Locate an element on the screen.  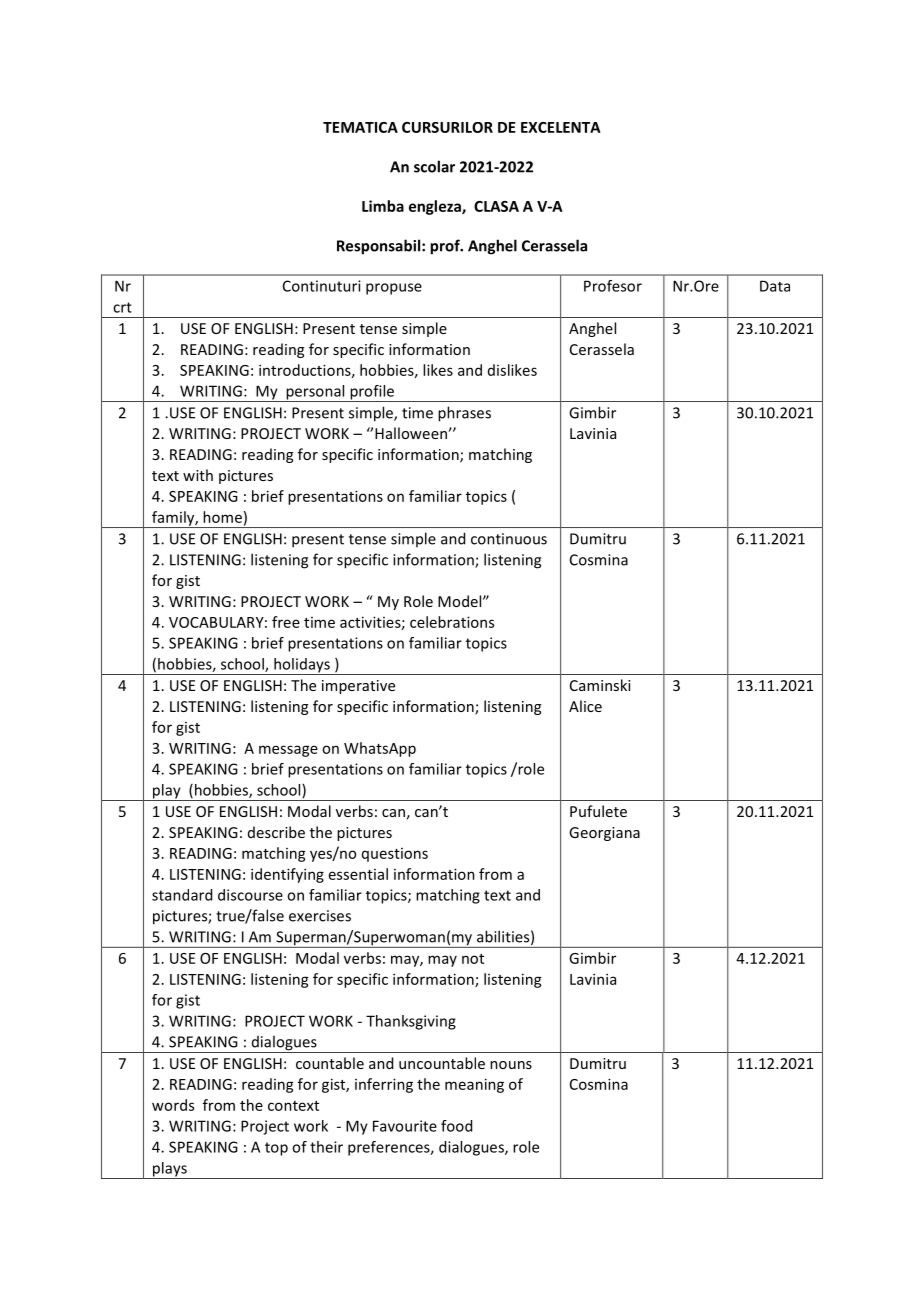
standard is located at coordinates (182, 895).
